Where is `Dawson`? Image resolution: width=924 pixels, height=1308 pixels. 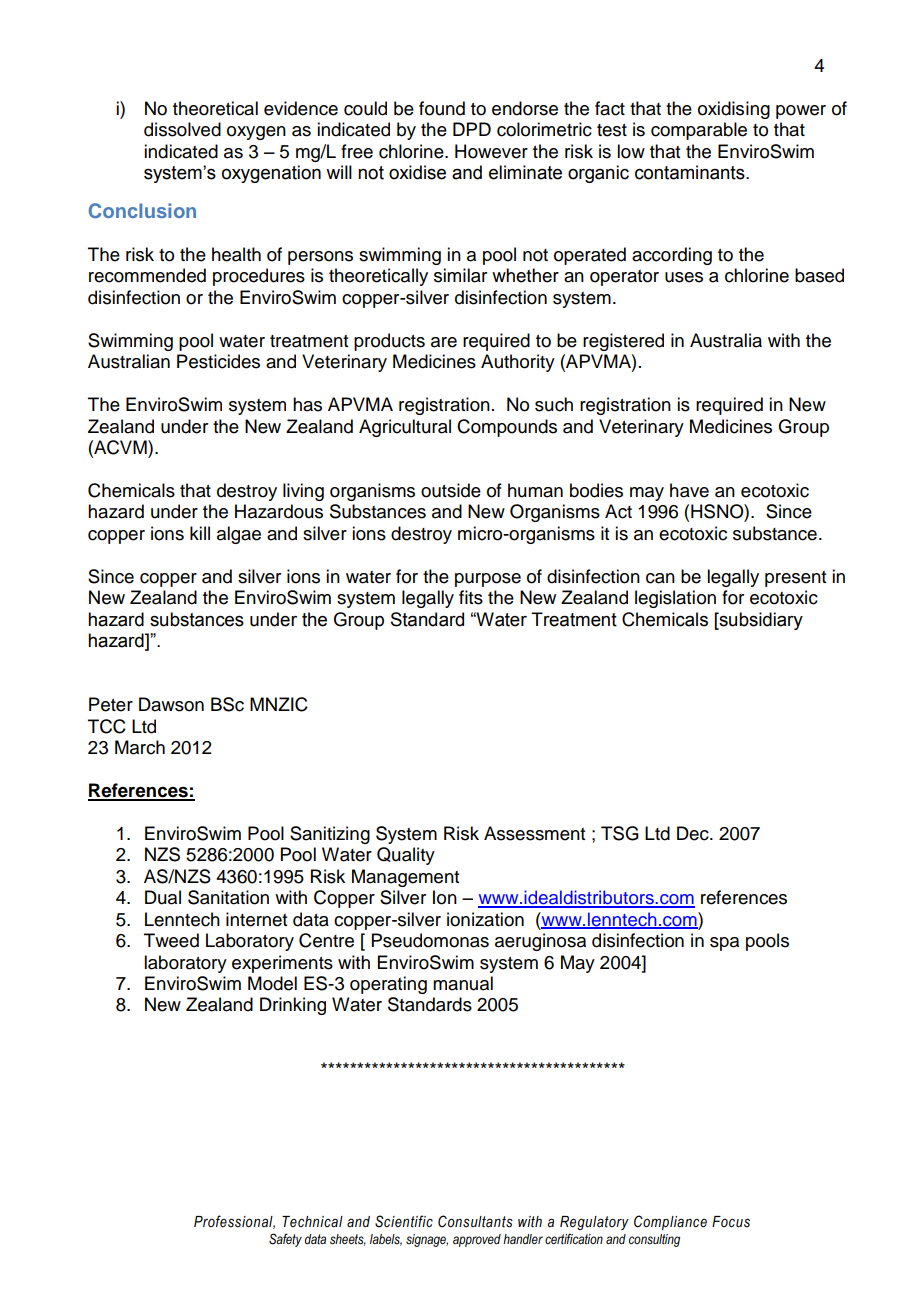
Dawson is located at coordinates (171, 704).
